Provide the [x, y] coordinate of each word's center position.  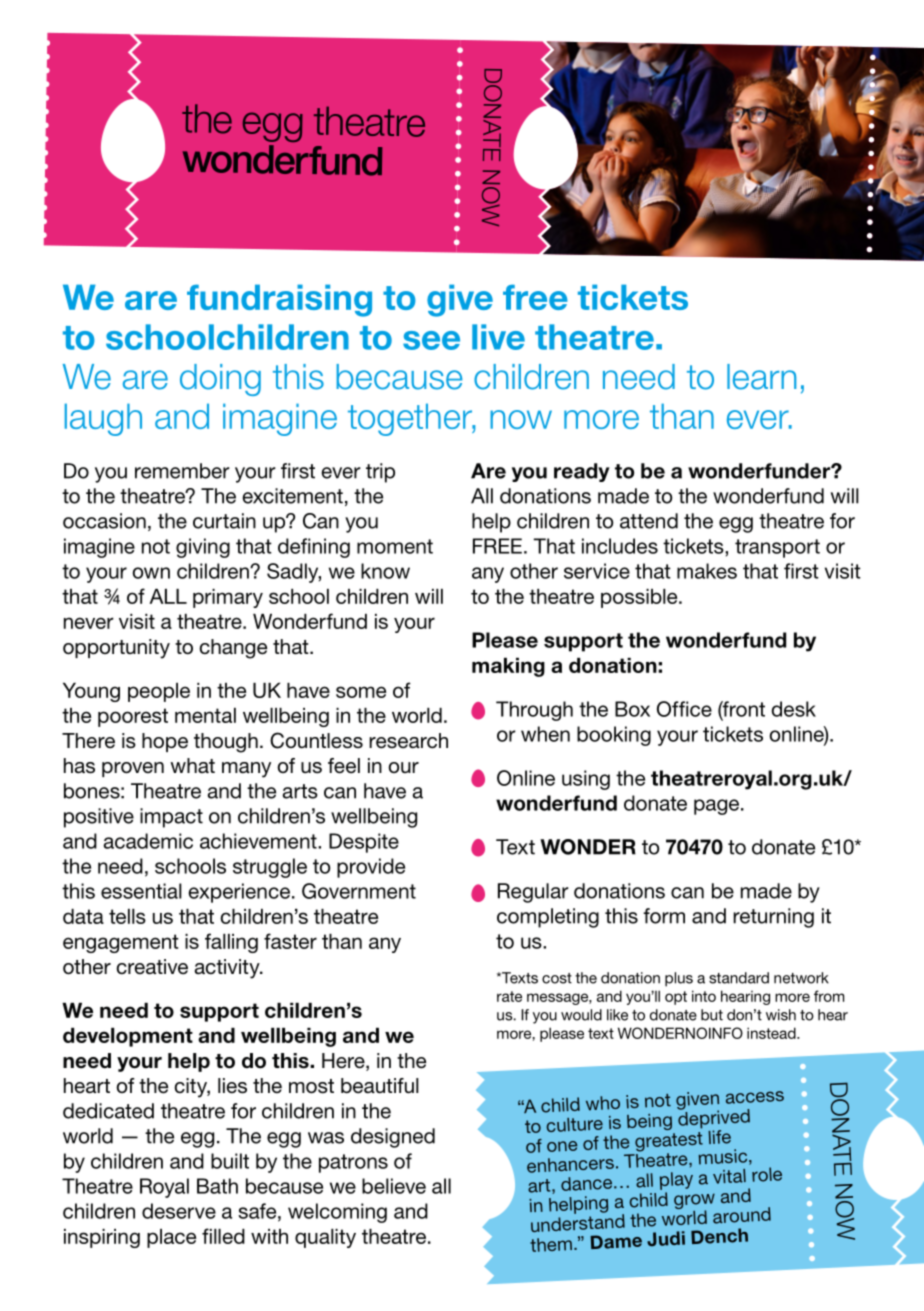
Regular [533, 893]
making [508, 667]
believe [394, 1186]
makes [707, 571]
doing [220, 380]
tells [127, 916]
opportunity [116, 649]
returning [773, 918]
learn [761, 377]
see [431, 340]
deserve [179, 1211]
